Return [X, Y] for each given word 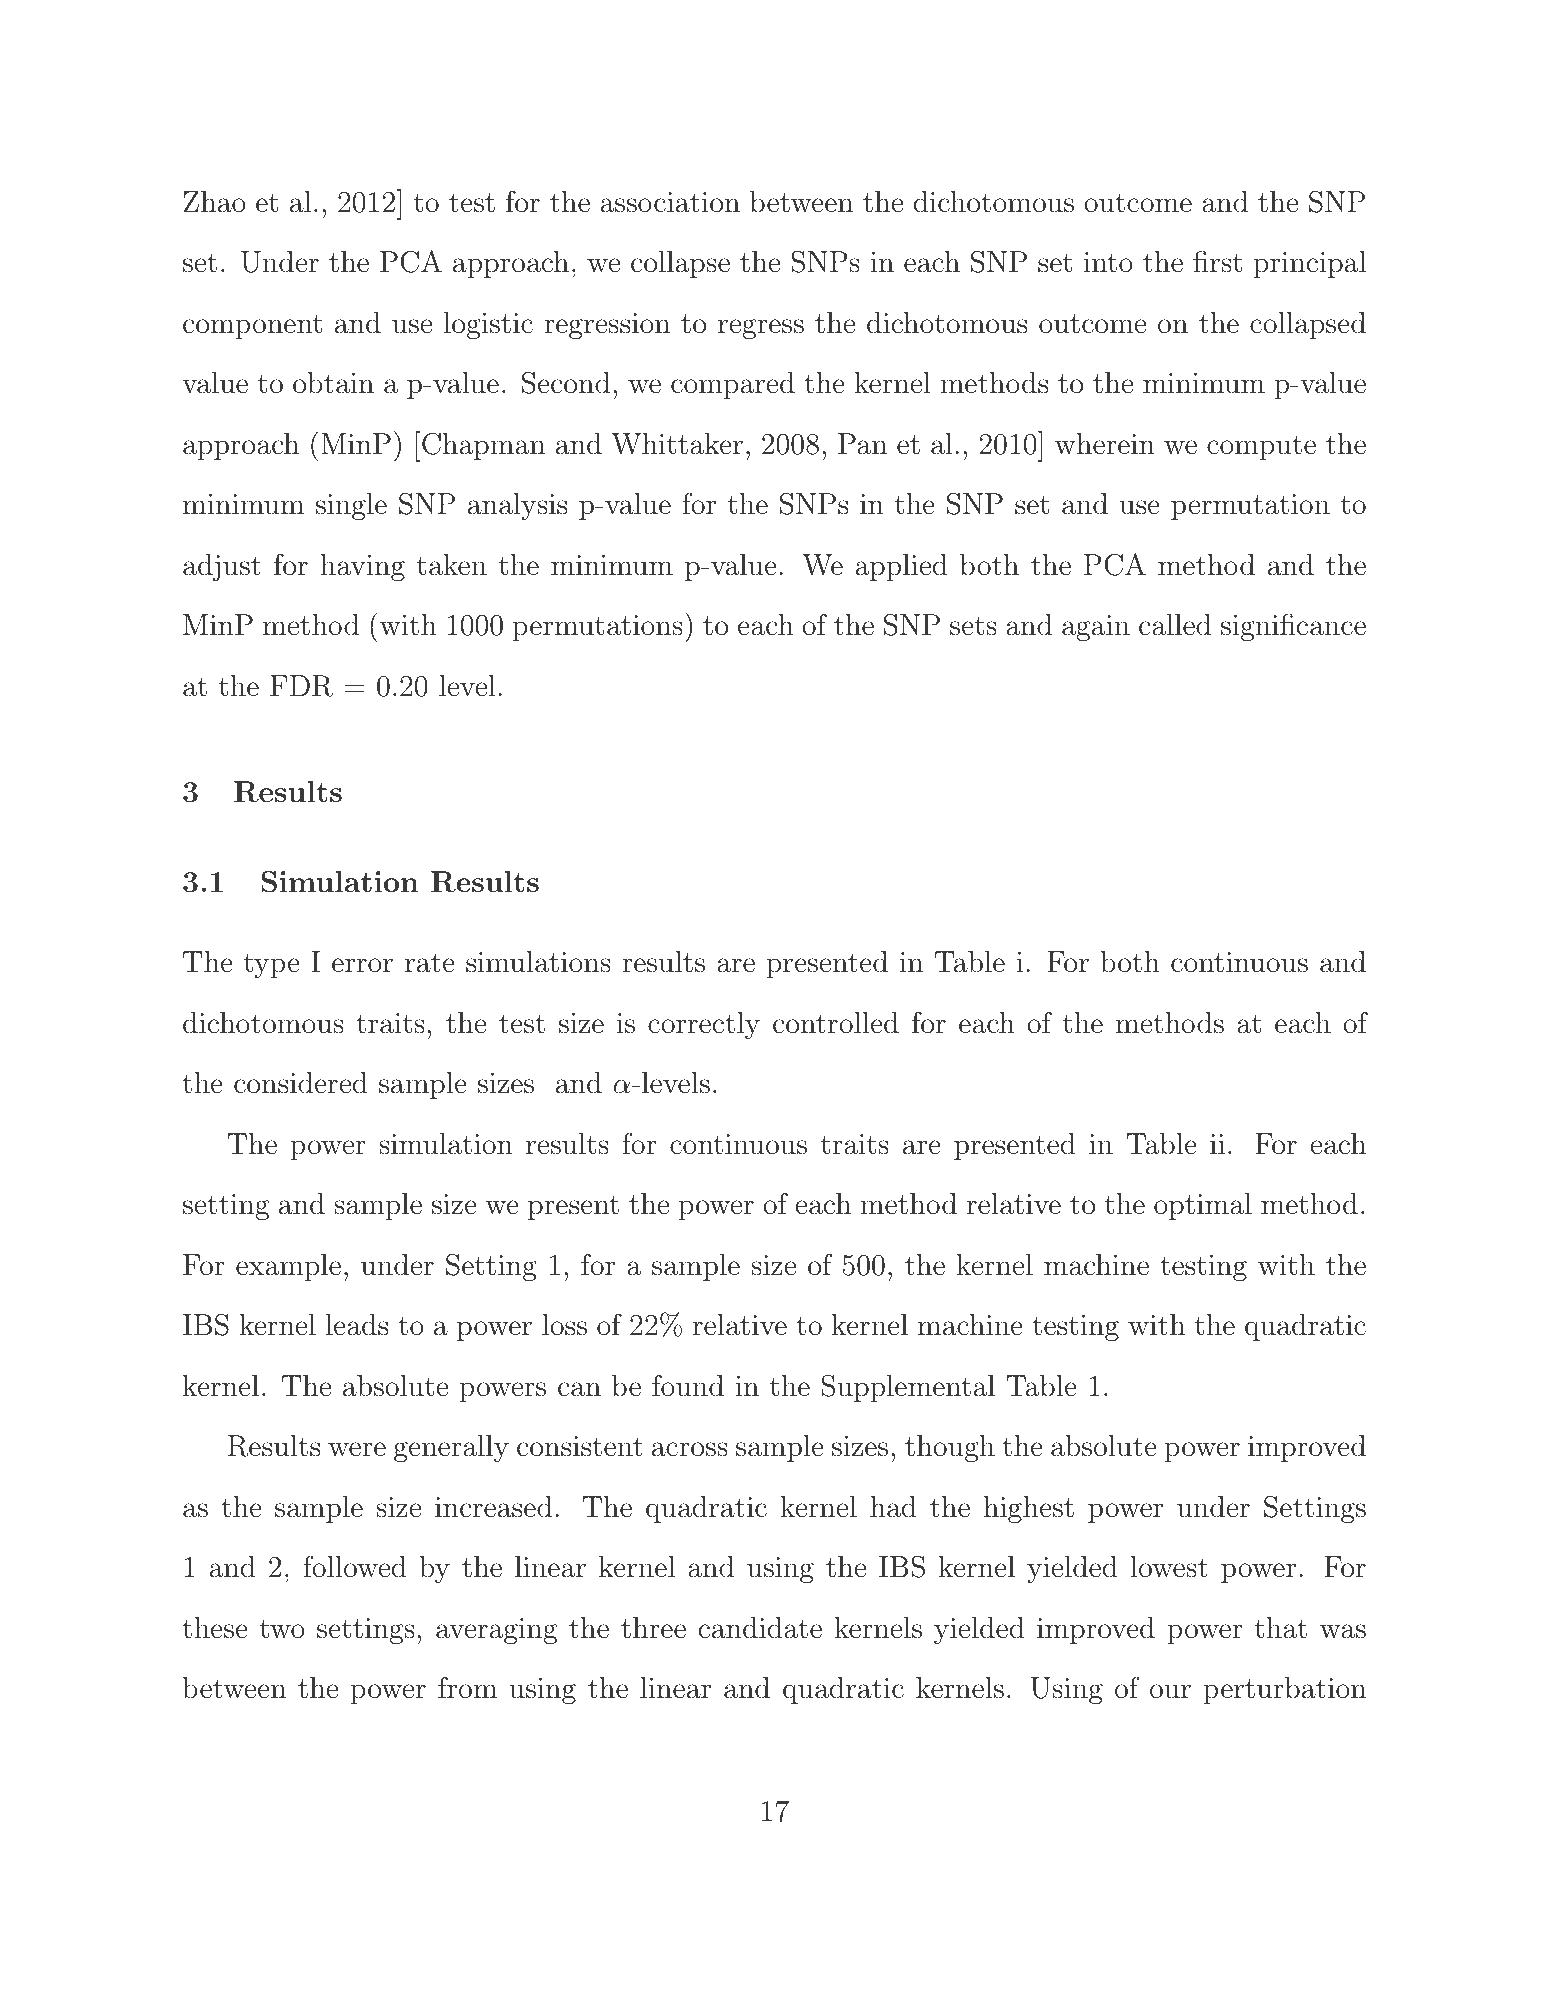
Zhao [214, 202]
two [282, 1629]
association [670, 202]
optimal [1203, 1206]
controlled [836, 1023]
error [362, 965]
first [1217, 261]
